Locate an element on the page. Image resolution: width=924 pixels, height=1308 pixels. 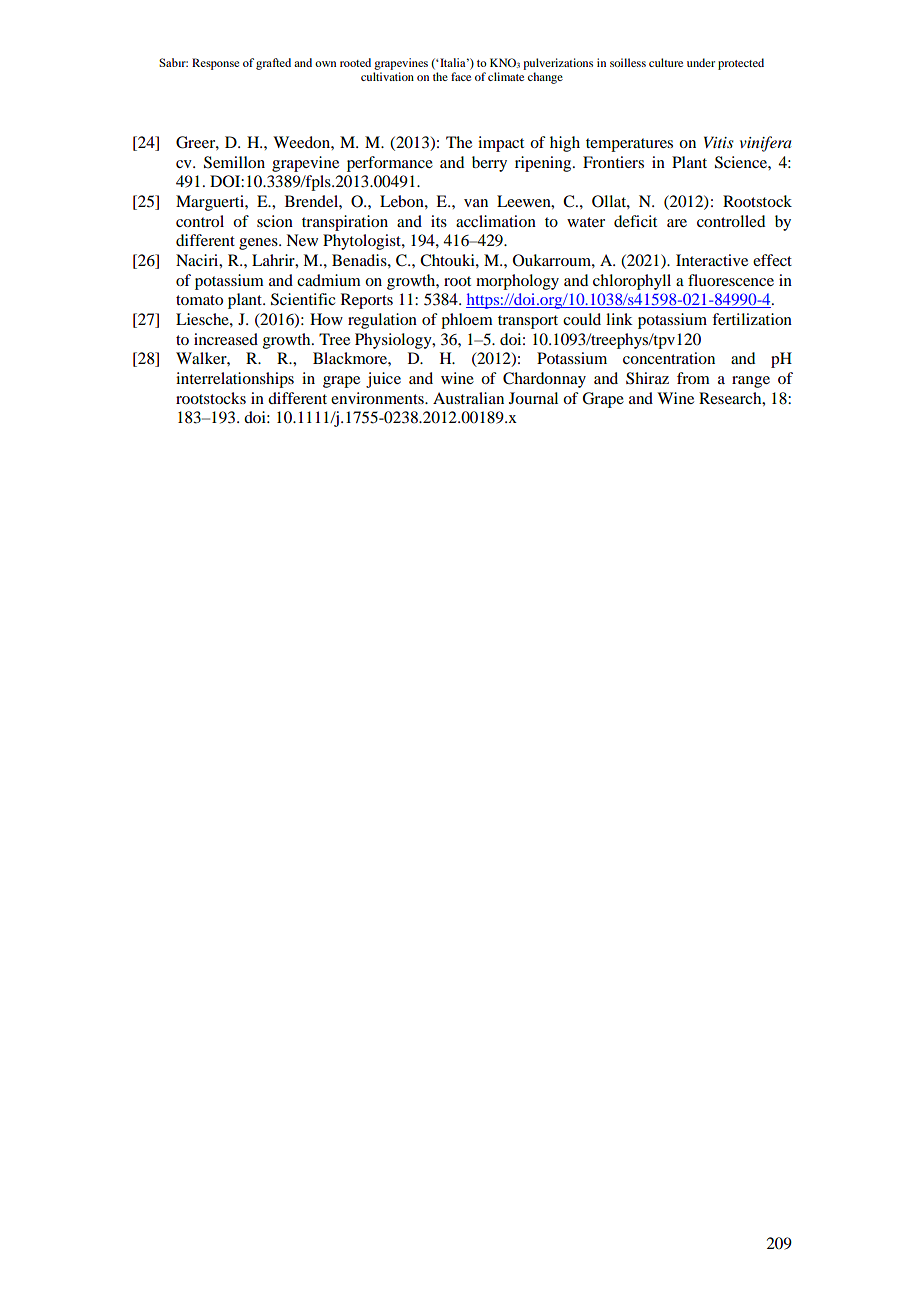
under is located at coordinates (701, 62).
